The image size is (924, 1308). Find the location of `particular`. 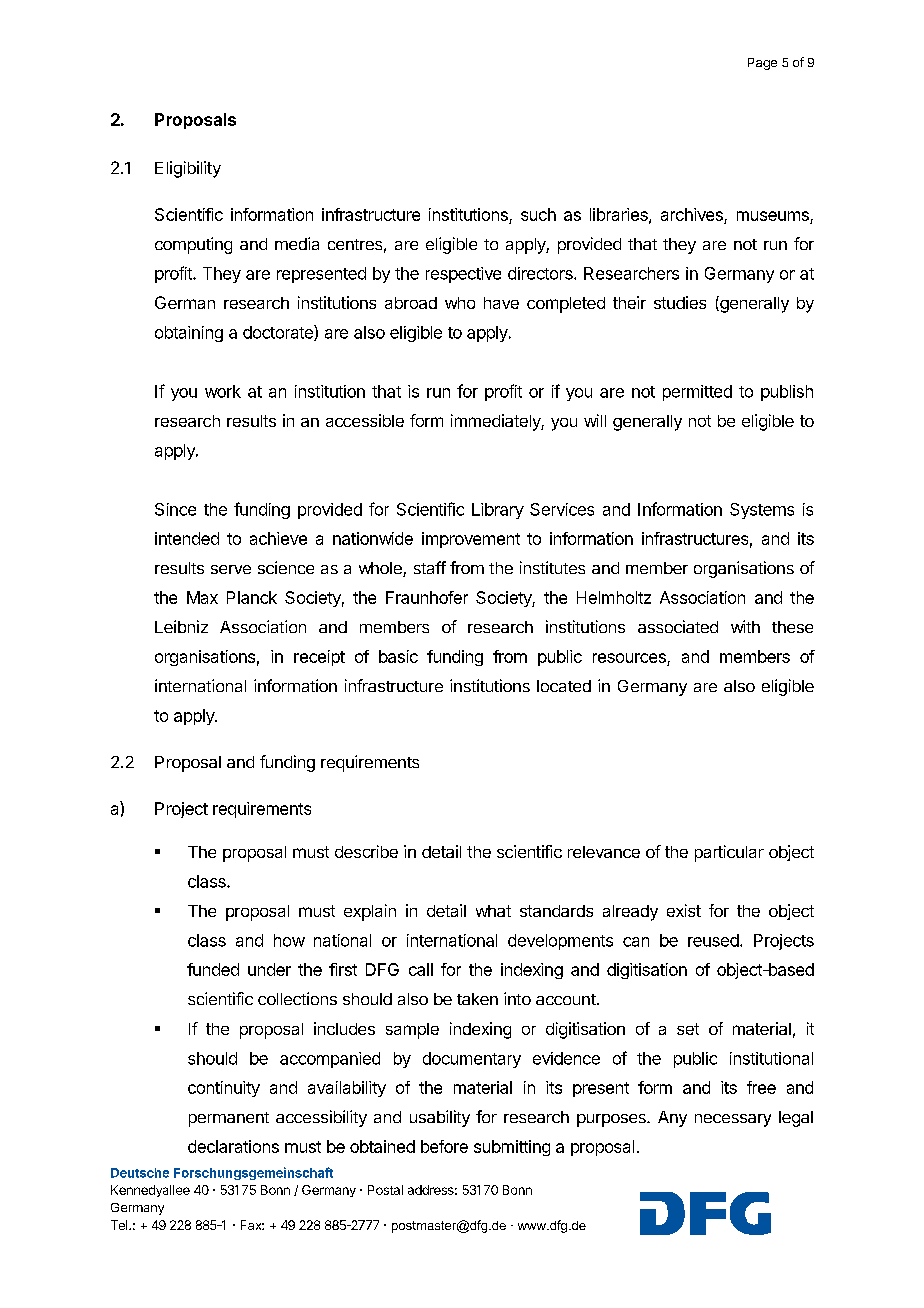

particular is located at coordinates (729, 853).
